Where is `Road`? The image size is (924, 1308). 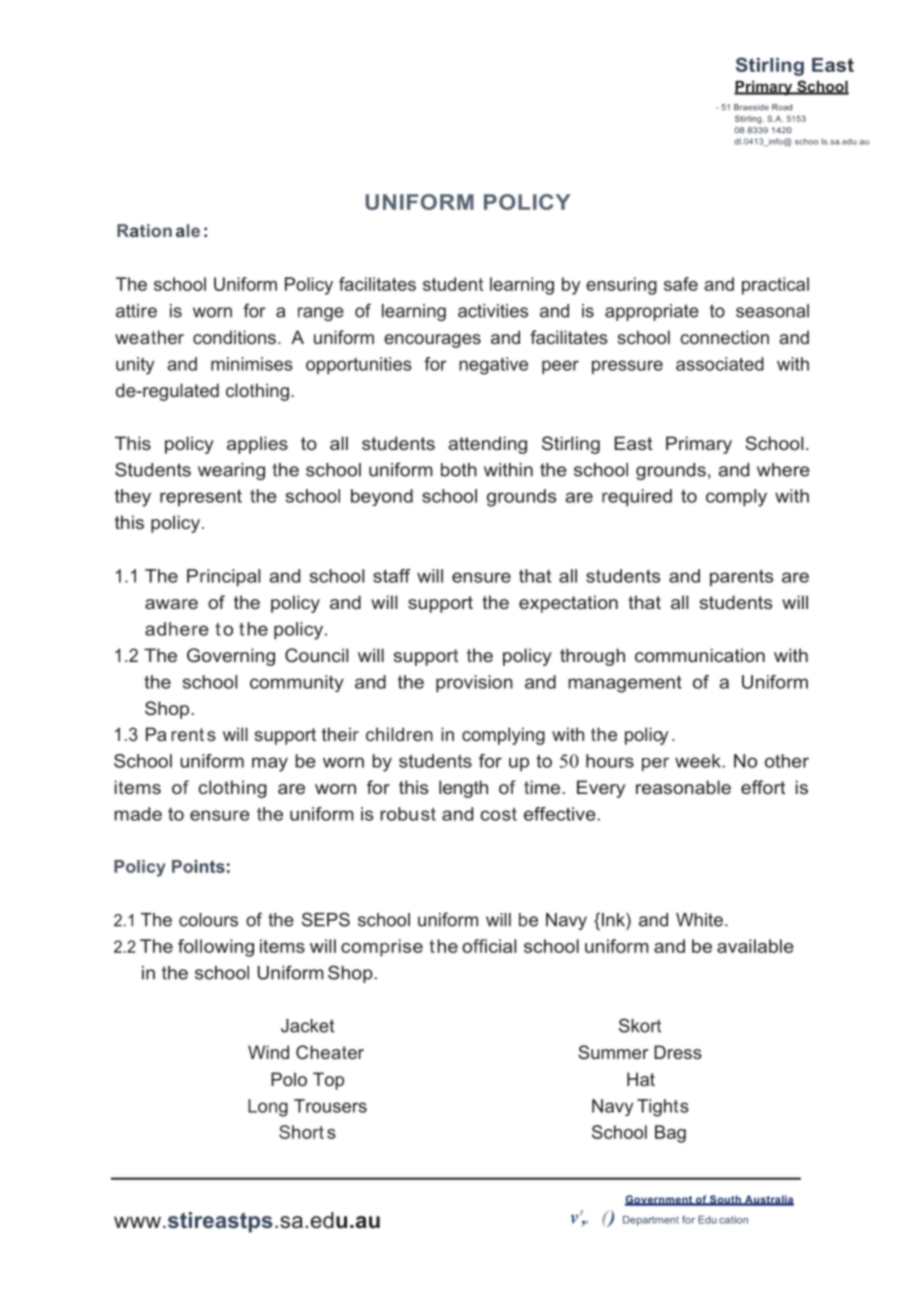
Road is located at coordinates (782, 107).
